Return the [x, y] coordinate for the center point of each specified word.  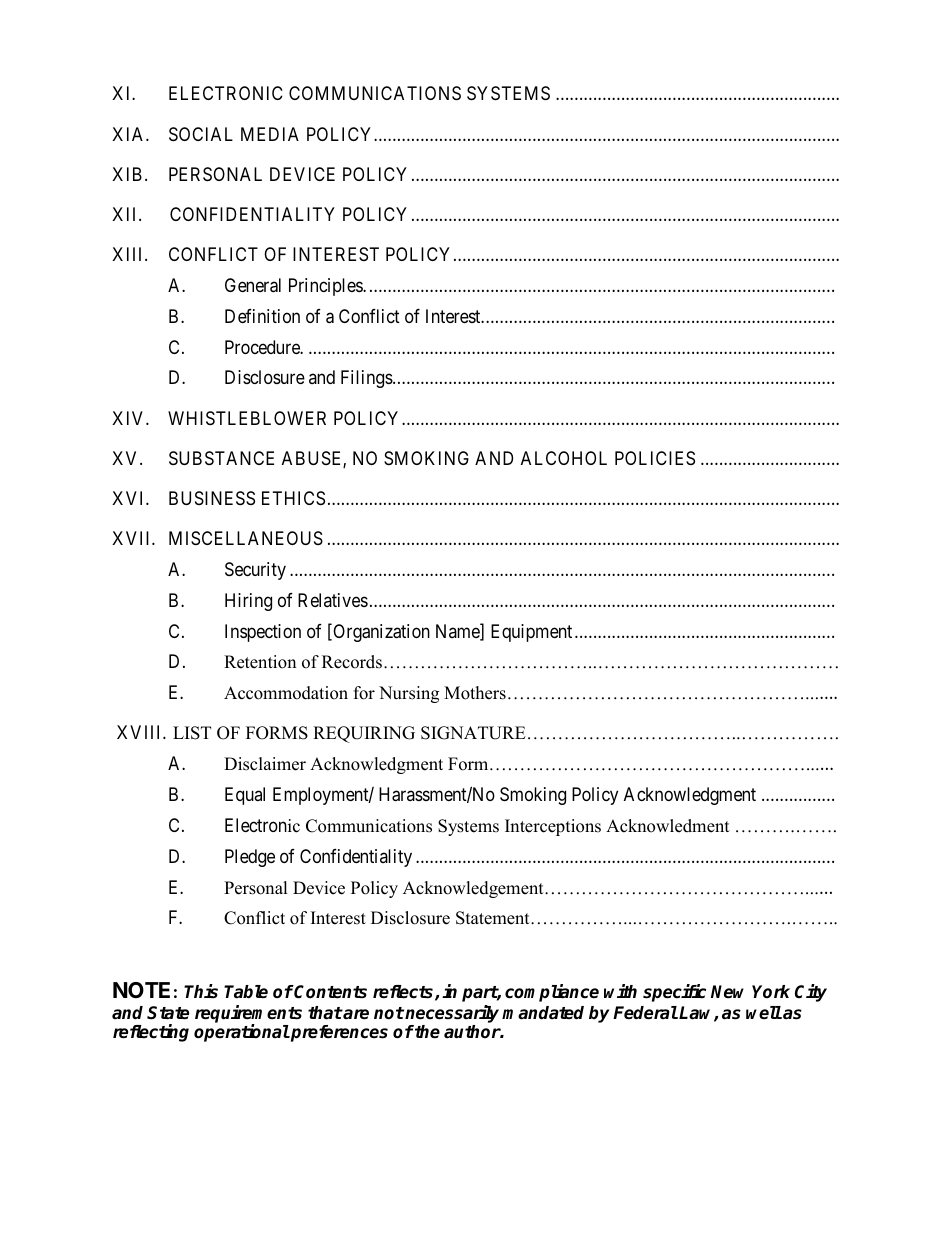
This [201, 991]
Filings [367, 379]
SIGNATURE [473, 733]
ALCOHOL [564, 458]
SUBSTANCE [221, 458]
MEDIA [270, 134]
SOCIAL [201, 134]
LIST [192, 733]
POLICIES [655, 458]
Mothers [475, 693]
